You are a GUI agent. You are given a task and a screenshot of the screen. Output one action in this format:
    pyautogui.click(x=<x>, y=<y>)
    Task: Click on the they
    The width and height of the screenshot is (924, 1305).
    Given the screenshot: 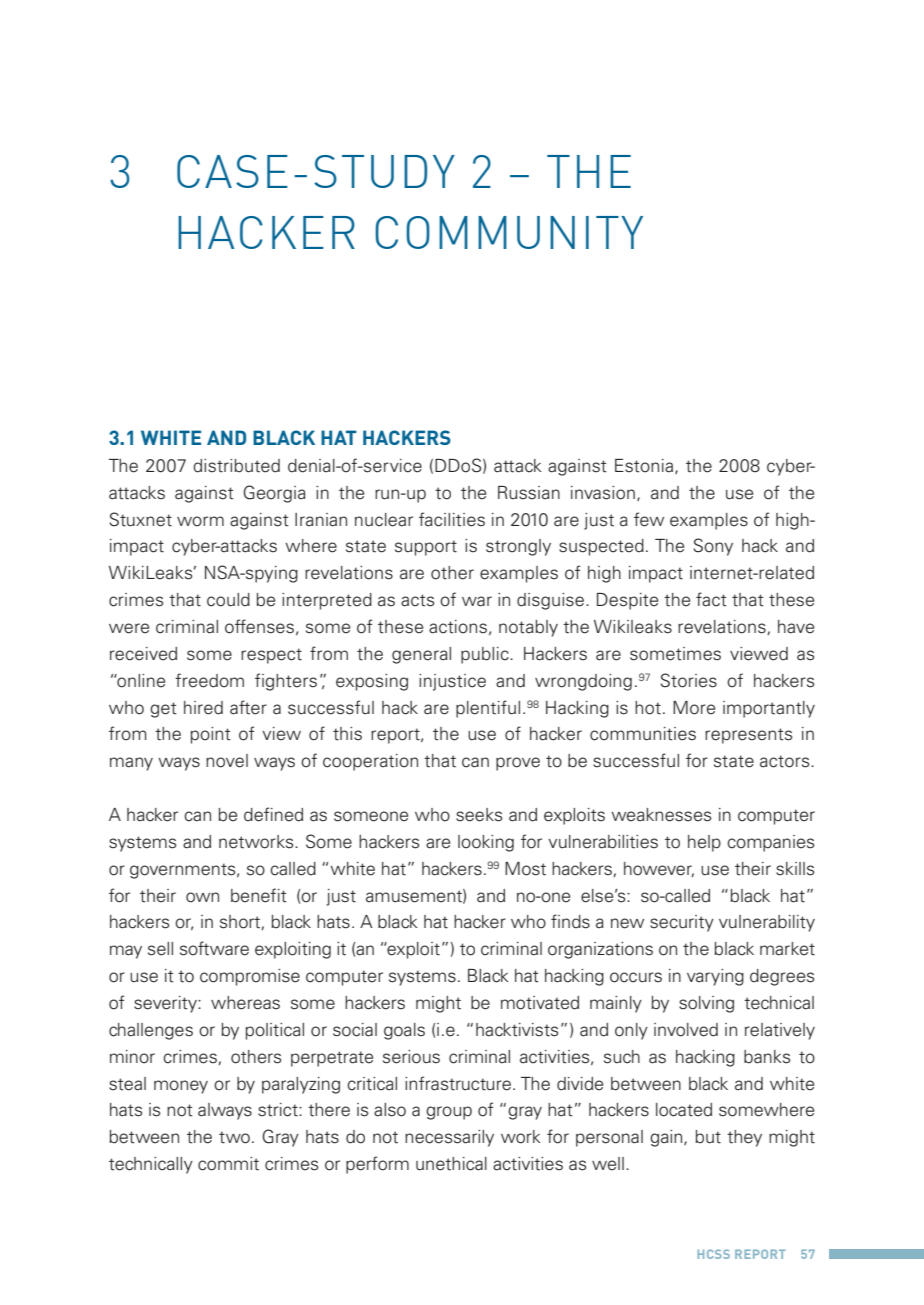 What is the action you would take?
    pyautogui.click(x=744, y=1138)
